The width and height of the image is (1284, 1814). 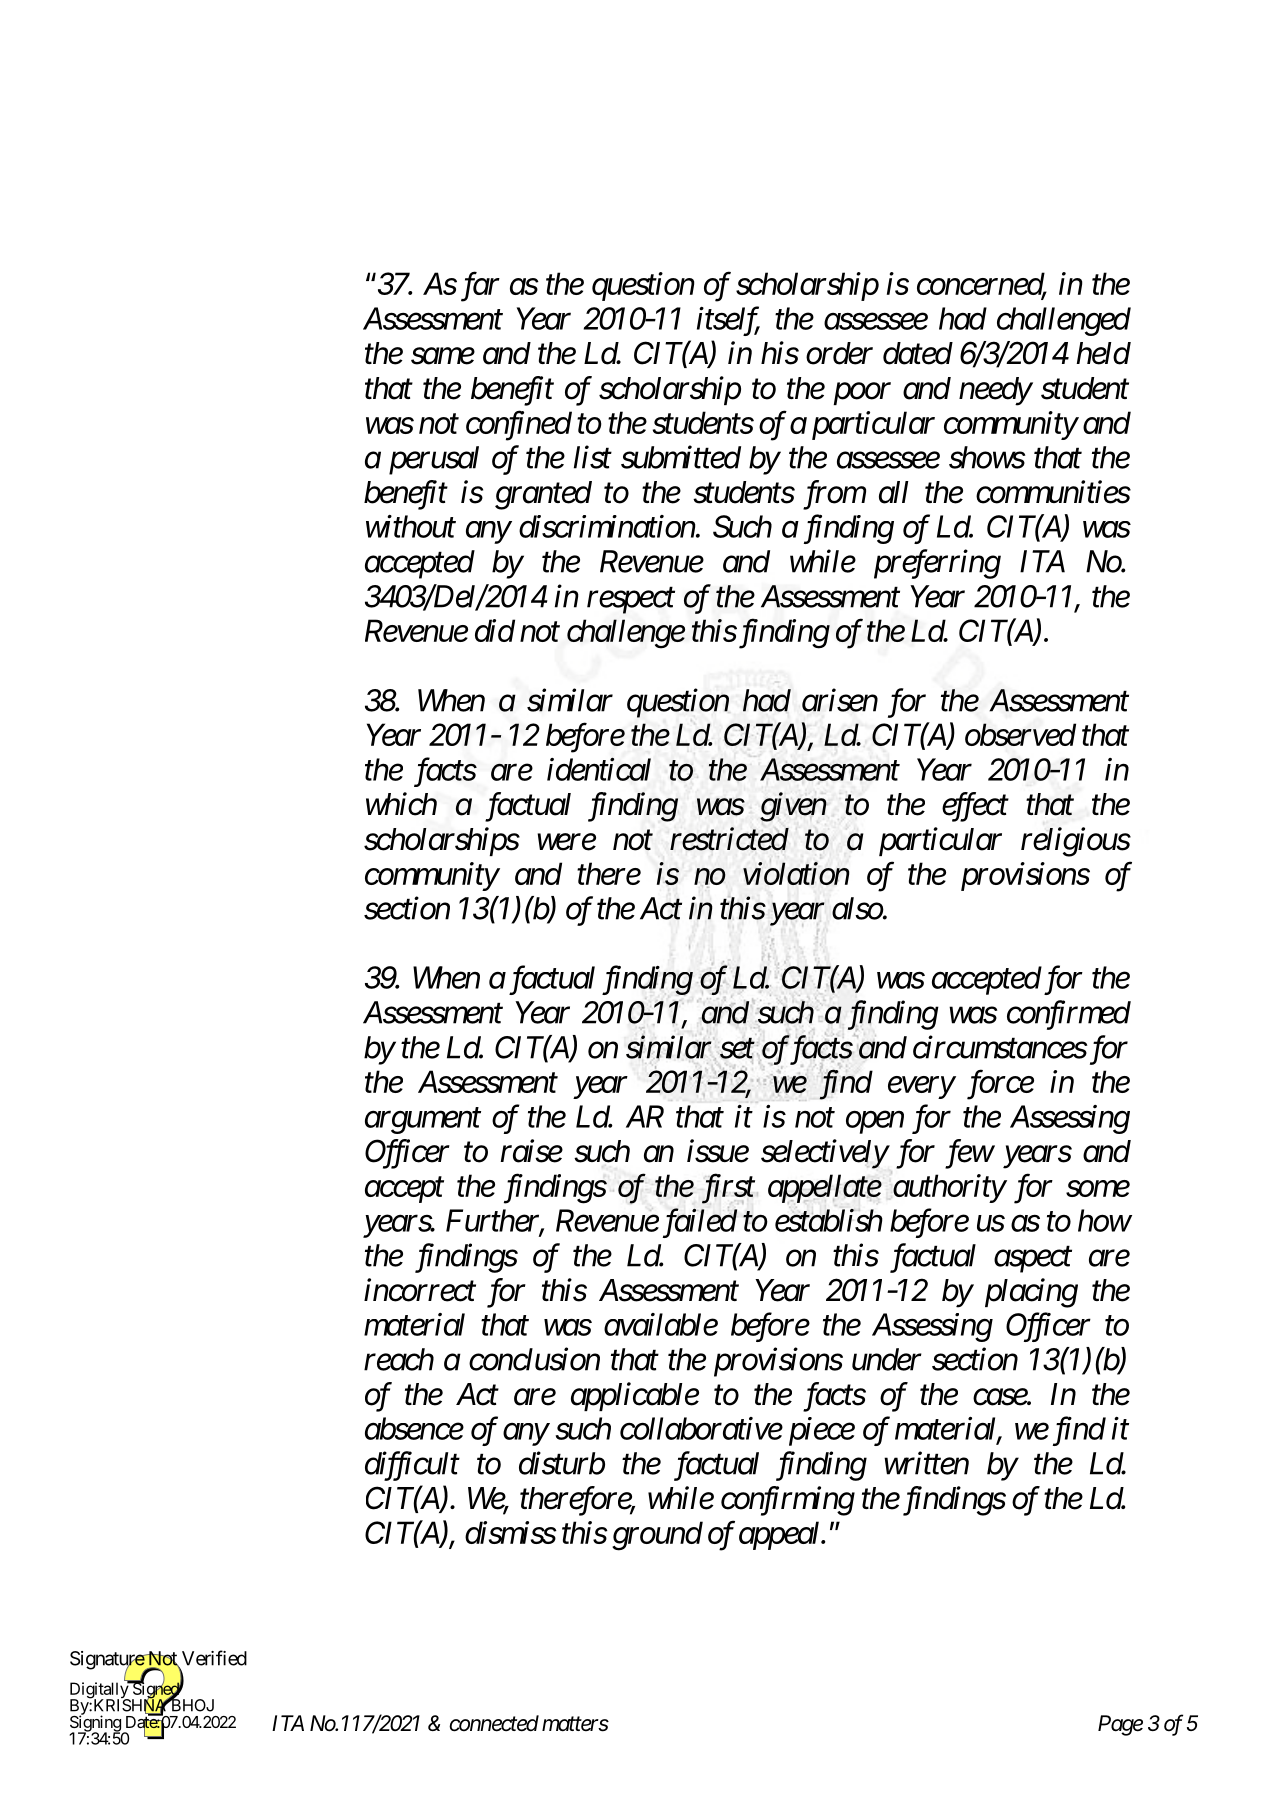 I want to click on held, so click(x=1103, y=353).
